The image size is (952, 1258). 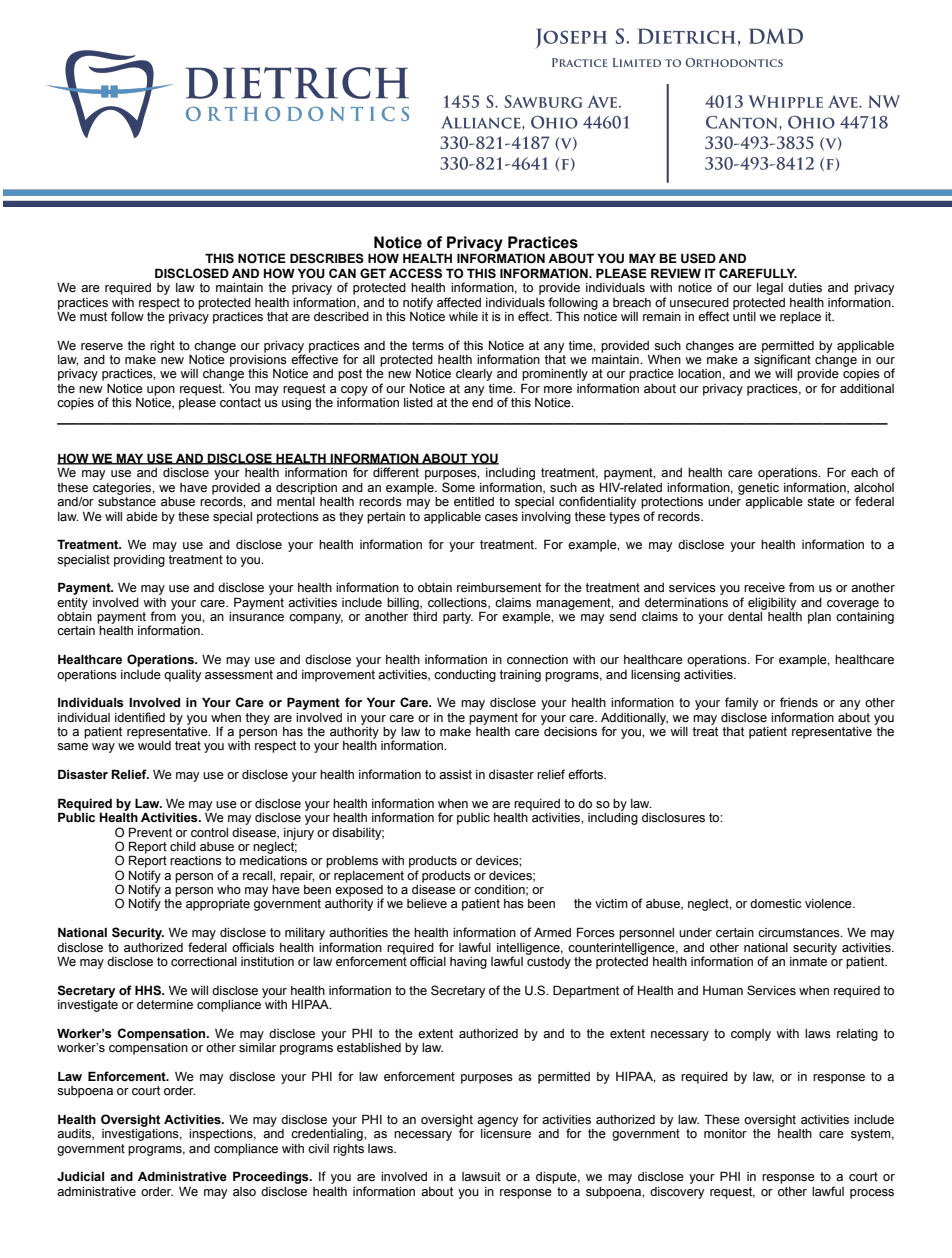 What do you see at coordinates (244, 1191) in the screenshot?
I see `also` at bounding box center [244, 1191].
